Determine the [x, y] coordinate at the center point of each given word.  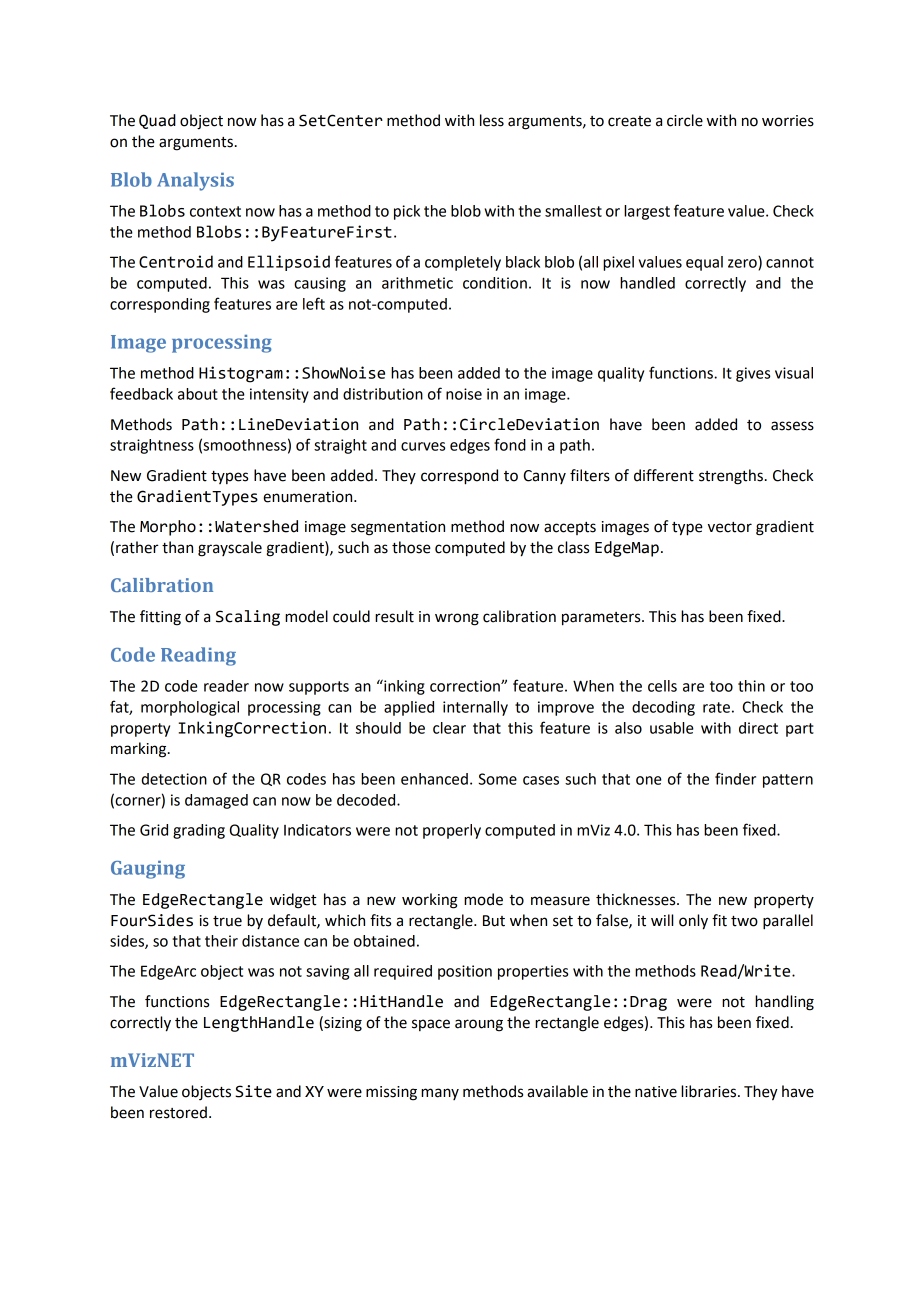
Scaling [248, 618]
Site [253, 1091]
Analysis [195, 181]
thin [751, 686]
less [492, 120]
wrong [457, 619]
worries [788, 121]
